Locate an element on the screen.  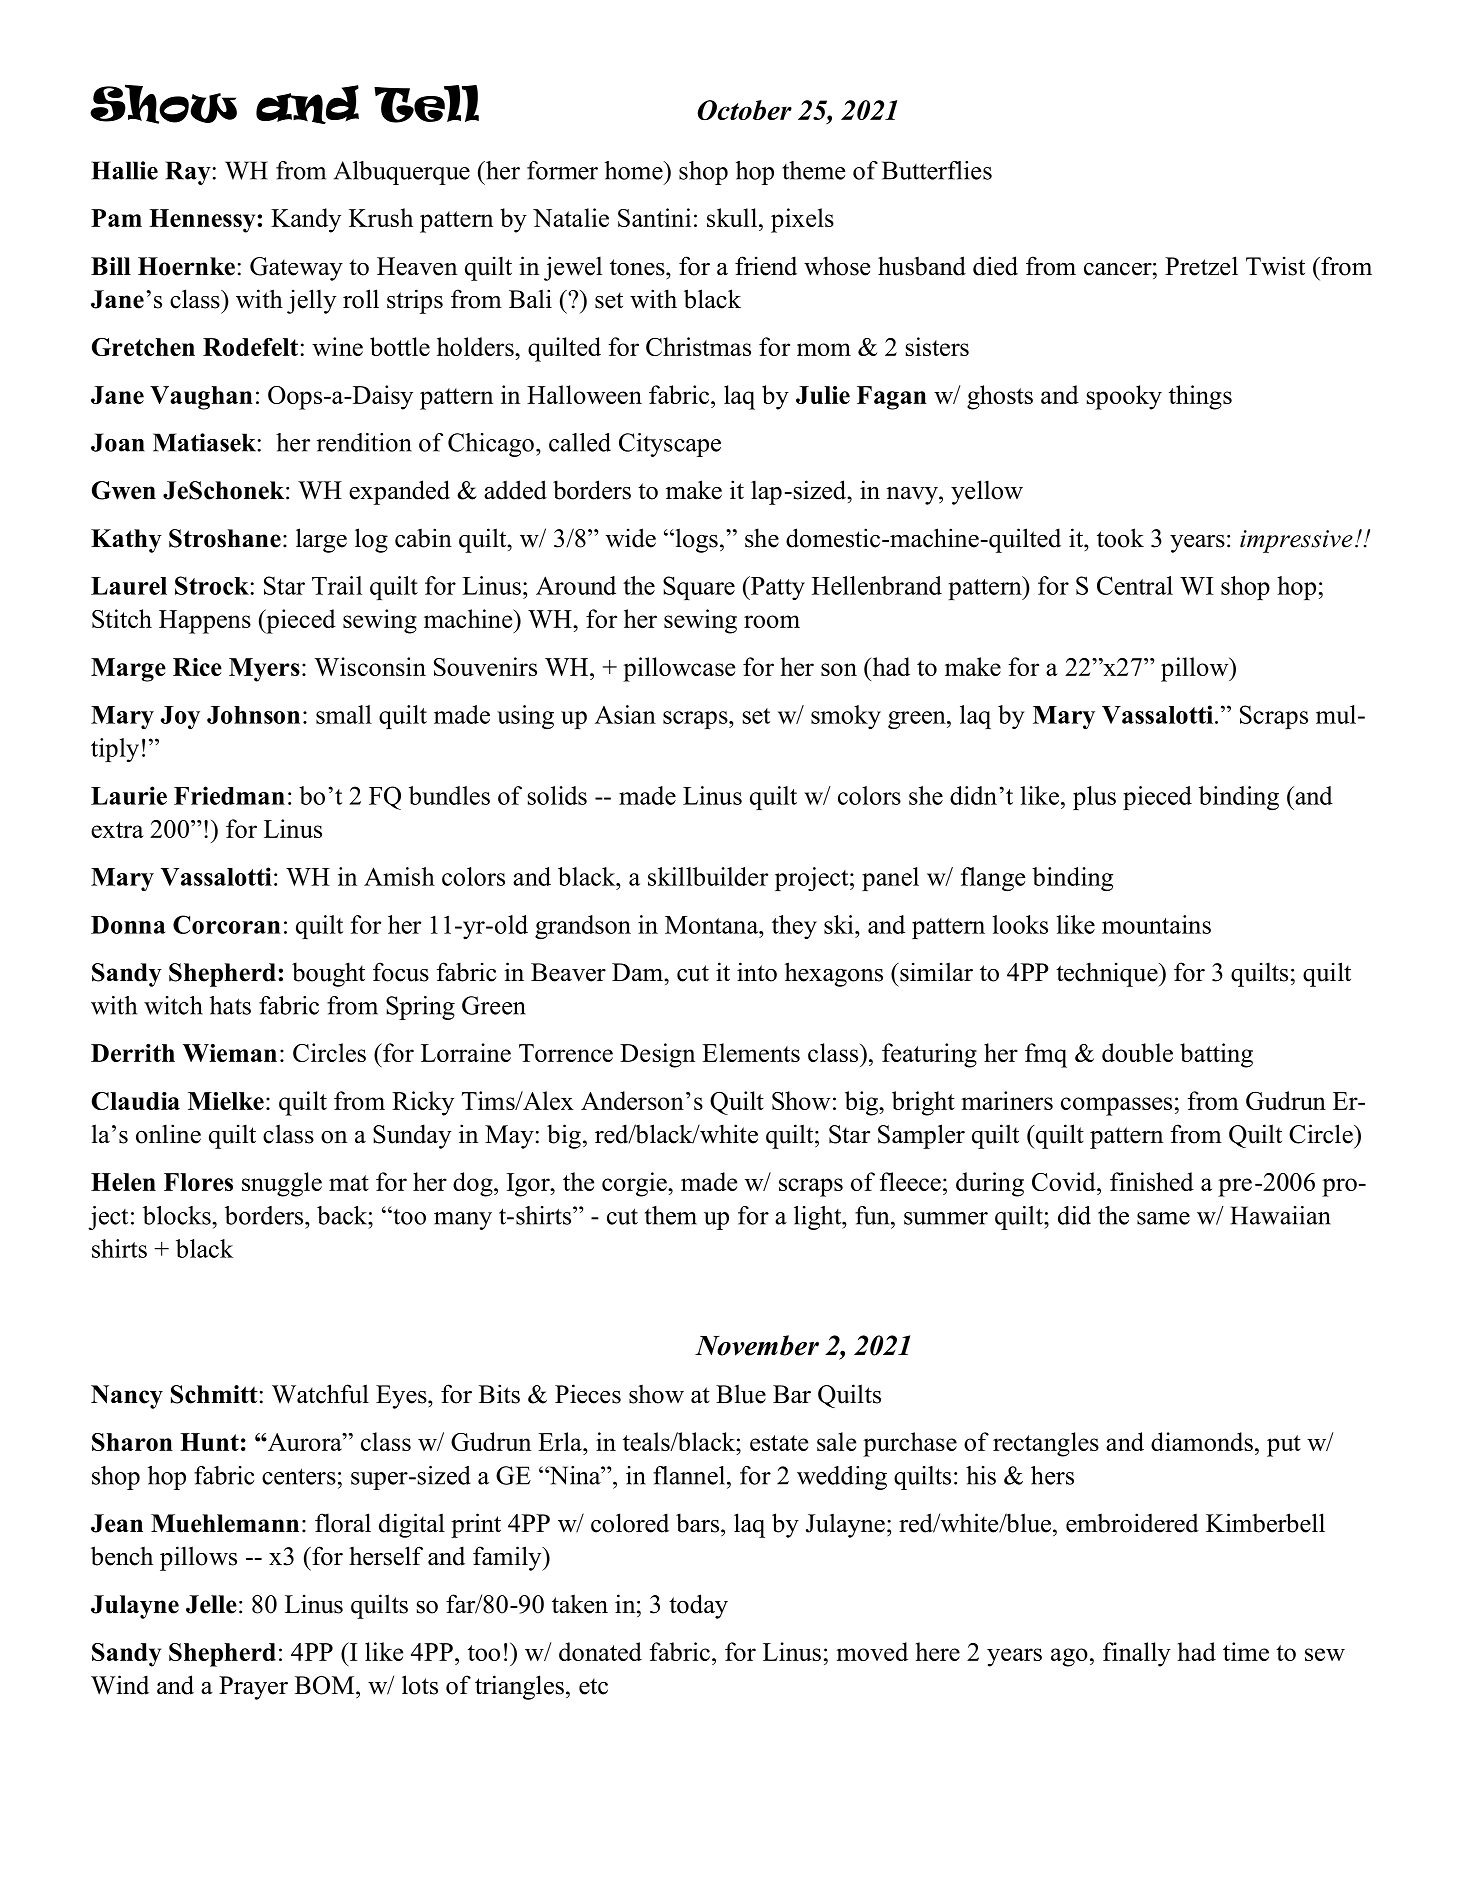
mountains is located at coordinates (1156, 924).
